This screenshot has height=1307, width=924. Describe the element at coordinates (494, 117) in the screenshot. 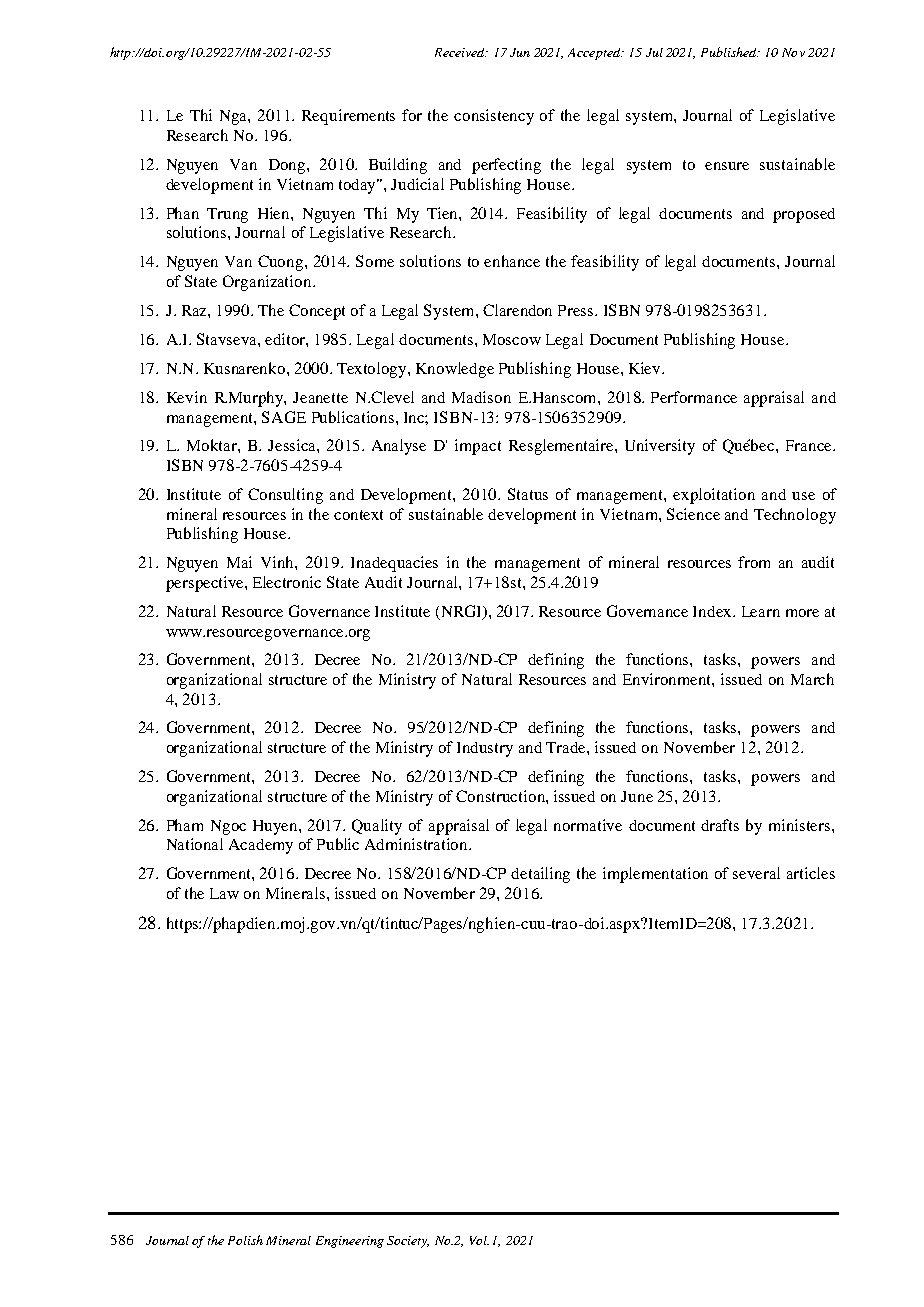

I see `consistency` at that location.
